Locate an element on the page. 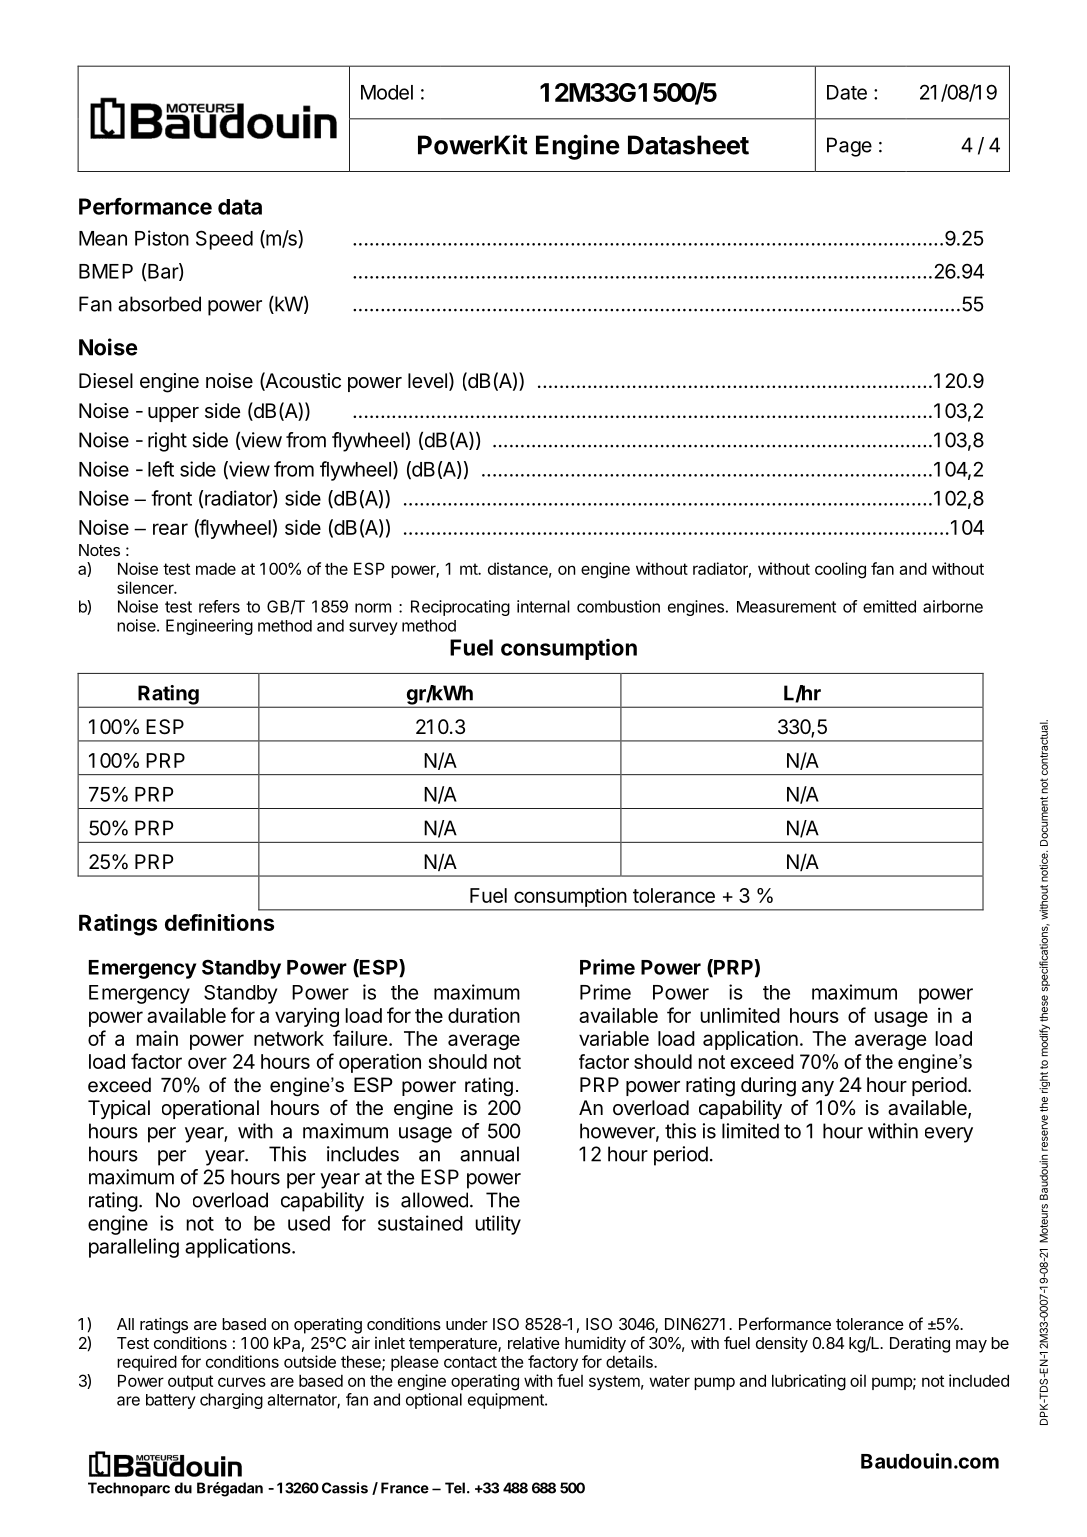  definitions is located at coordinates (219, 922).
